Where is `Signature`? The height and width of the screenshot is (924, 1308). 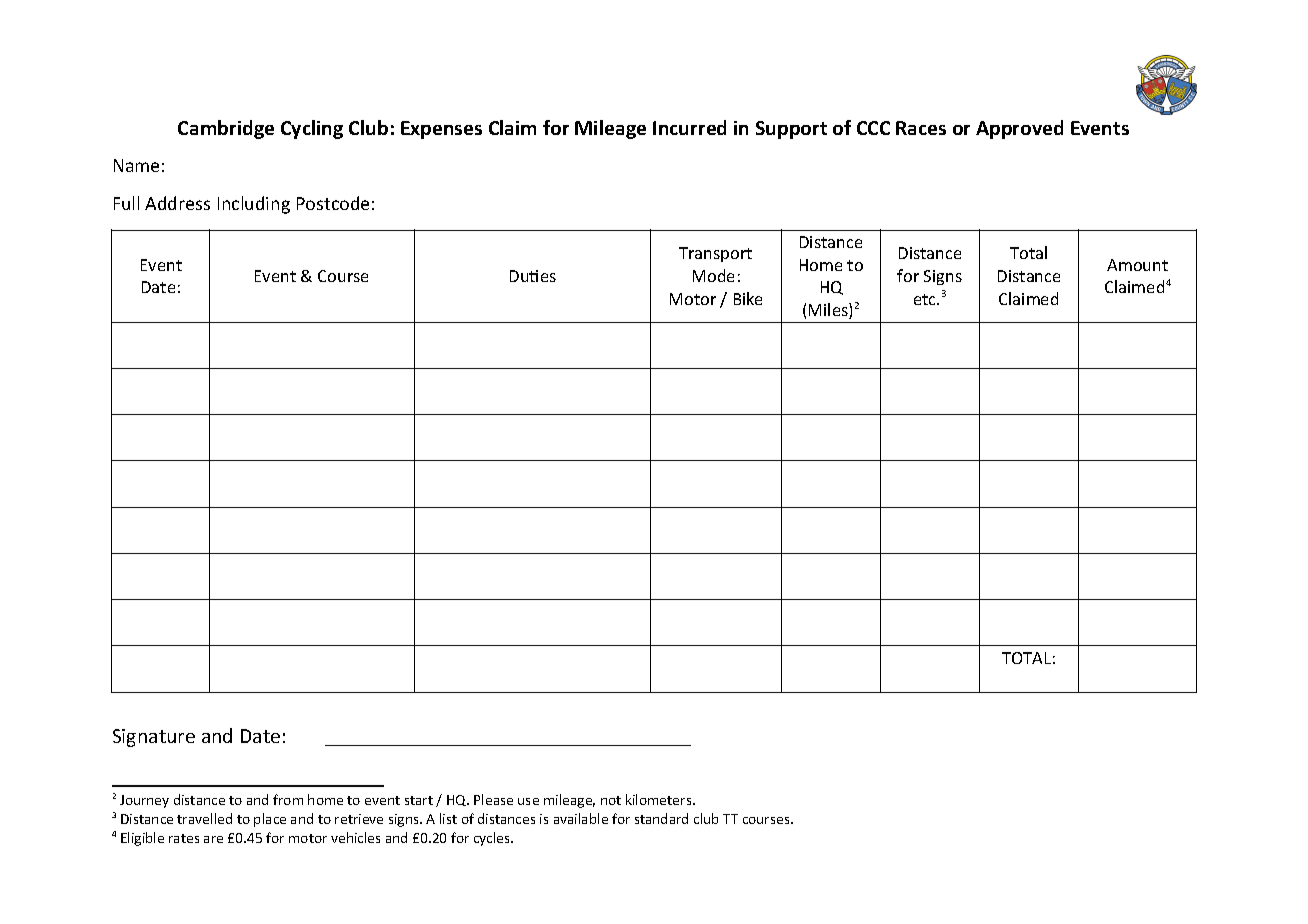 Signature is located at coordinates (154, 738).
